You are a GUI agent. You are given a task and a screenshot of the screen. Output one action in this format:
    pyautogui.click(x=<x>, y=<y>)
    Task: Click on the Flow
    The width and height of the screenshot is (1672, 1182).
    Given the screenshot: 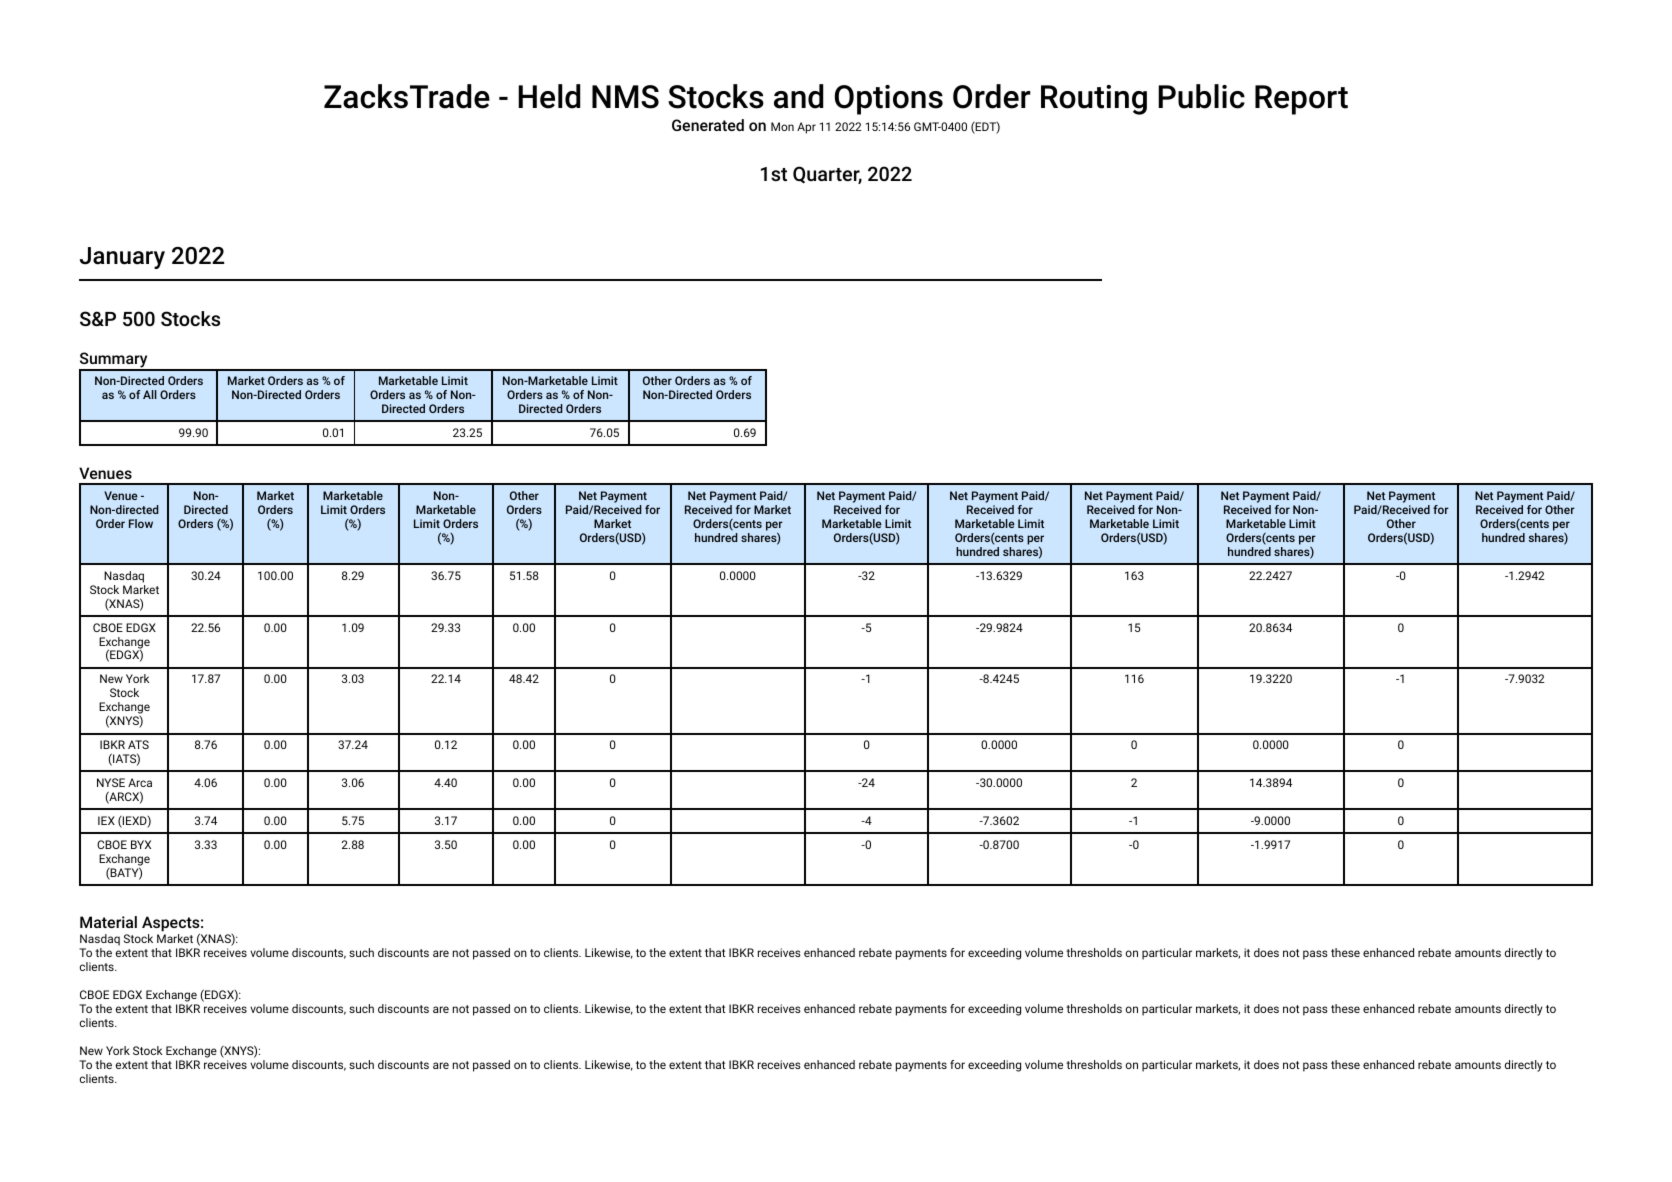 What is the action you would take?
    pyautogui.click(x=141, y=523)
